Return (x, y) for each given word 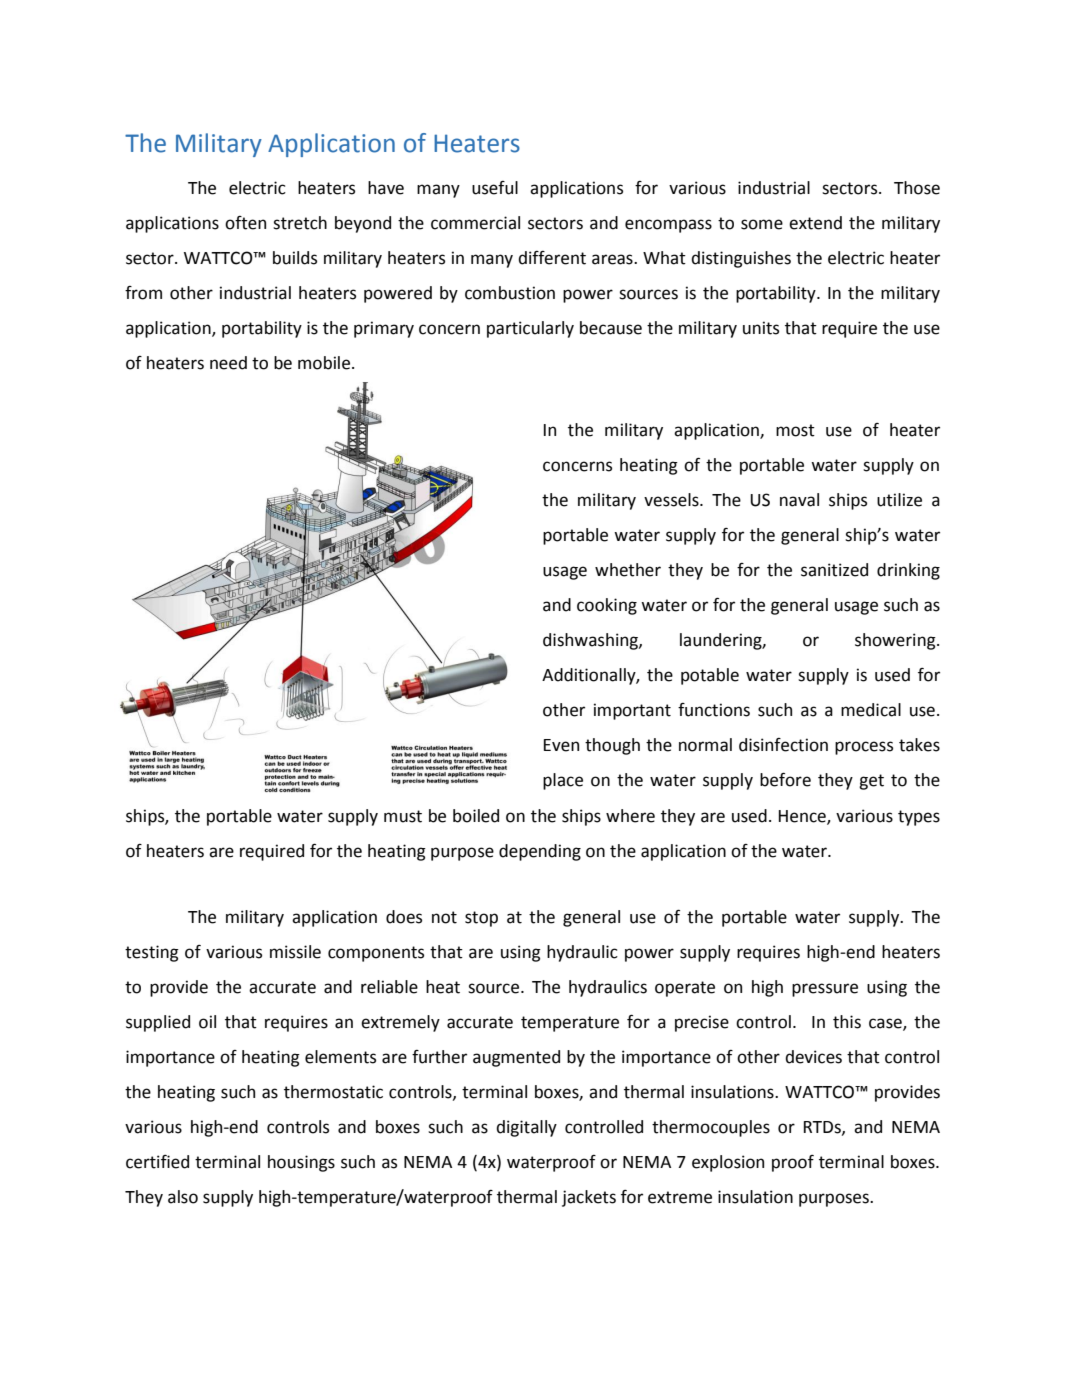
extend (815, 223)
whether (628, 570)
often (245, 223)
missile (295, 952)
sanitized (834, 570)
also (183, 1197)
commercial (475, 223)
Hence (803, 817)
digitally (526, 1128)
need (228, 363)
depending (540, 852)
